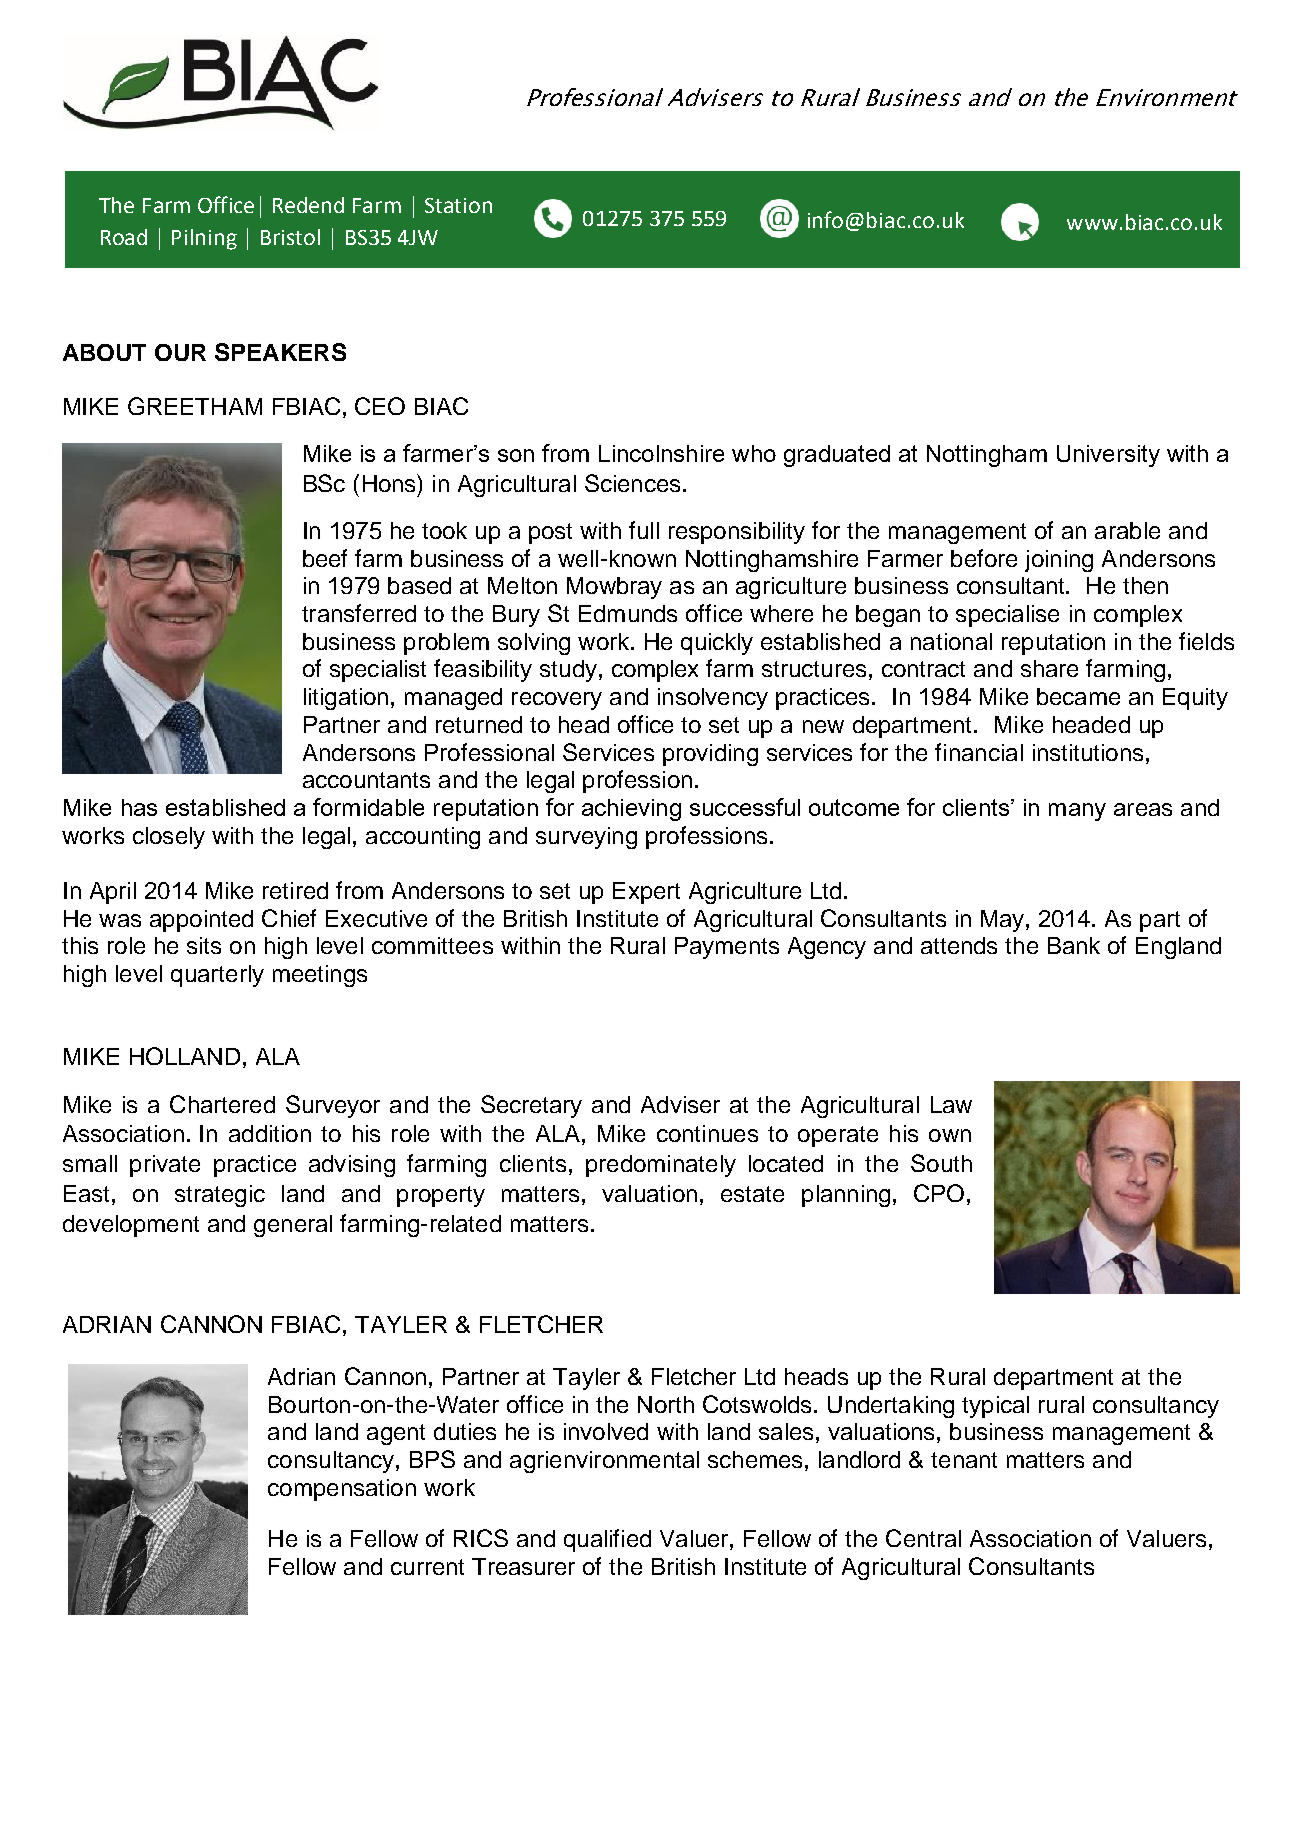  What do you see at coordinates (290, 237) in the screenshot?
I see `Bristol` at bounding box center [290, 237].
